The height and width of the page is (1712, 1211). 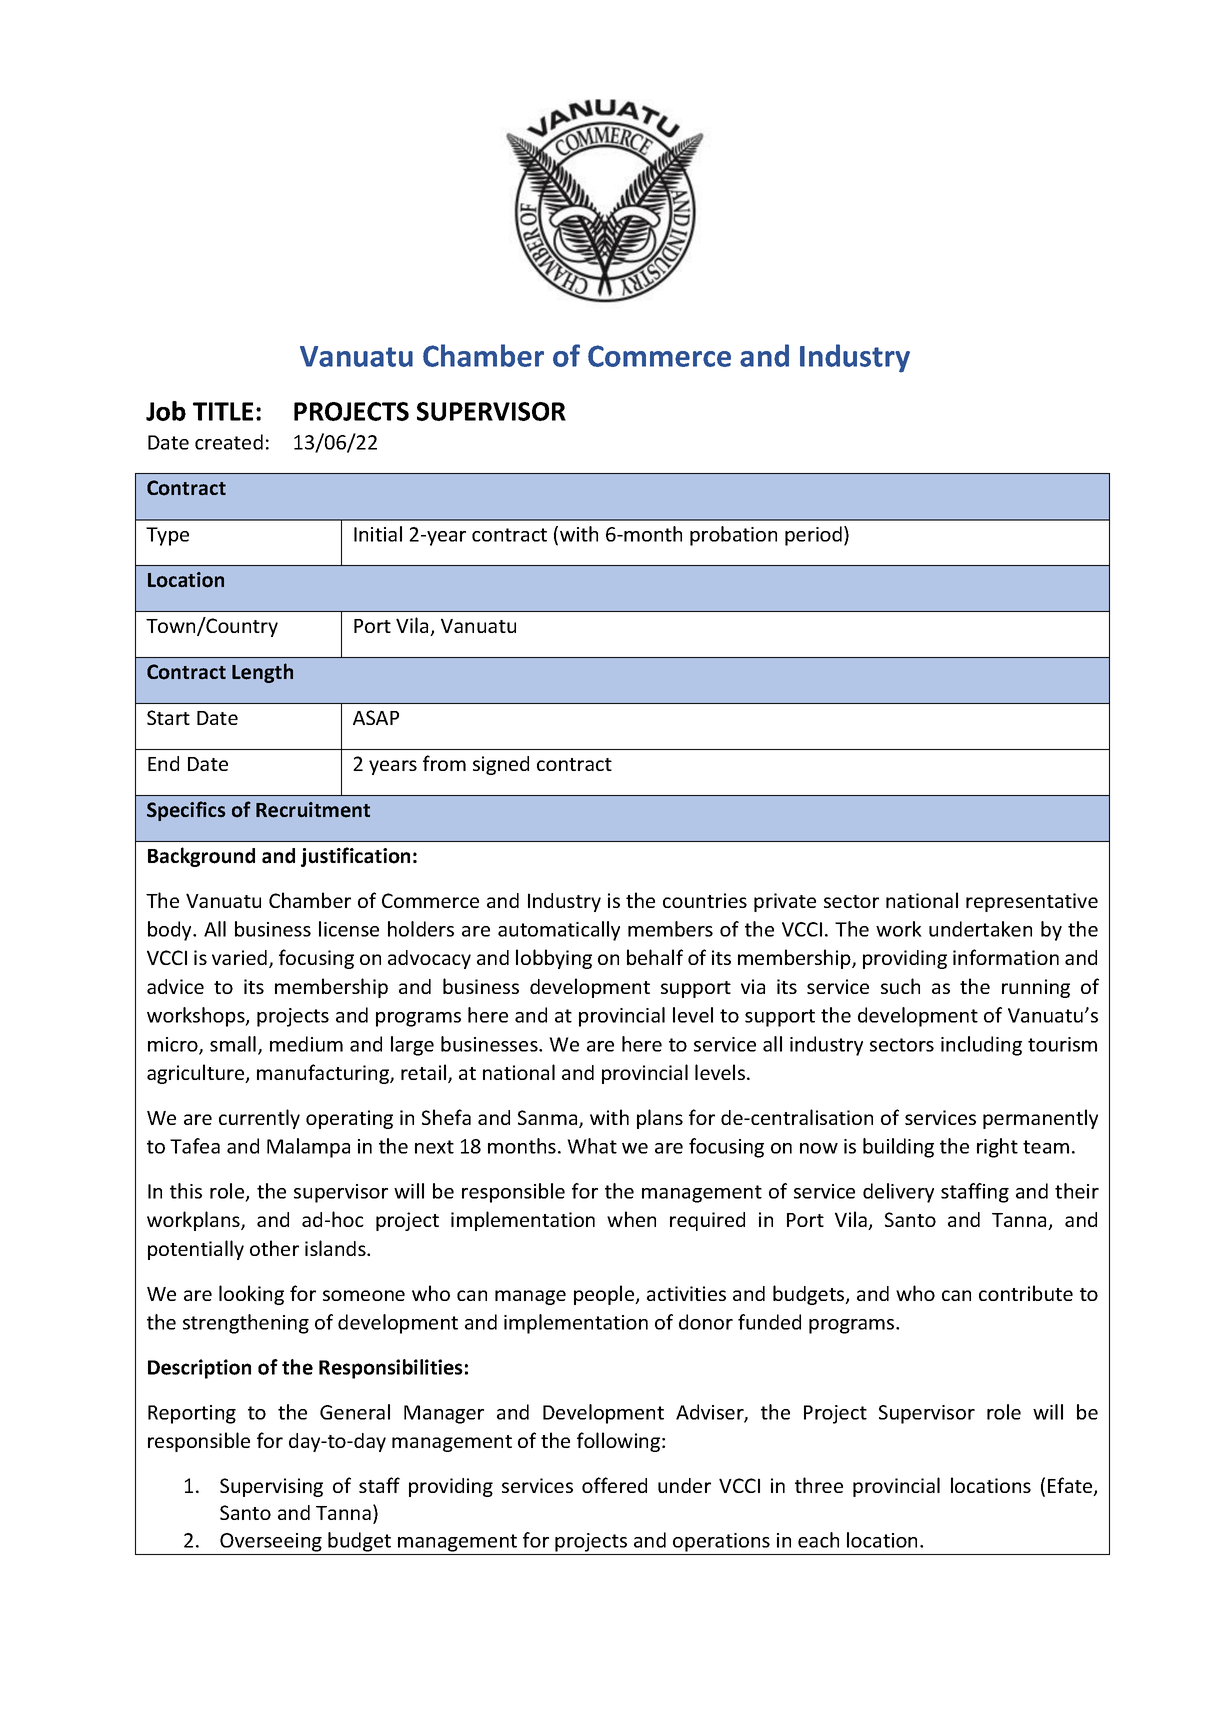 What do you see at coordinates (1006, 957) in the page?
I see `information` at bounding box center [1006, 957].
